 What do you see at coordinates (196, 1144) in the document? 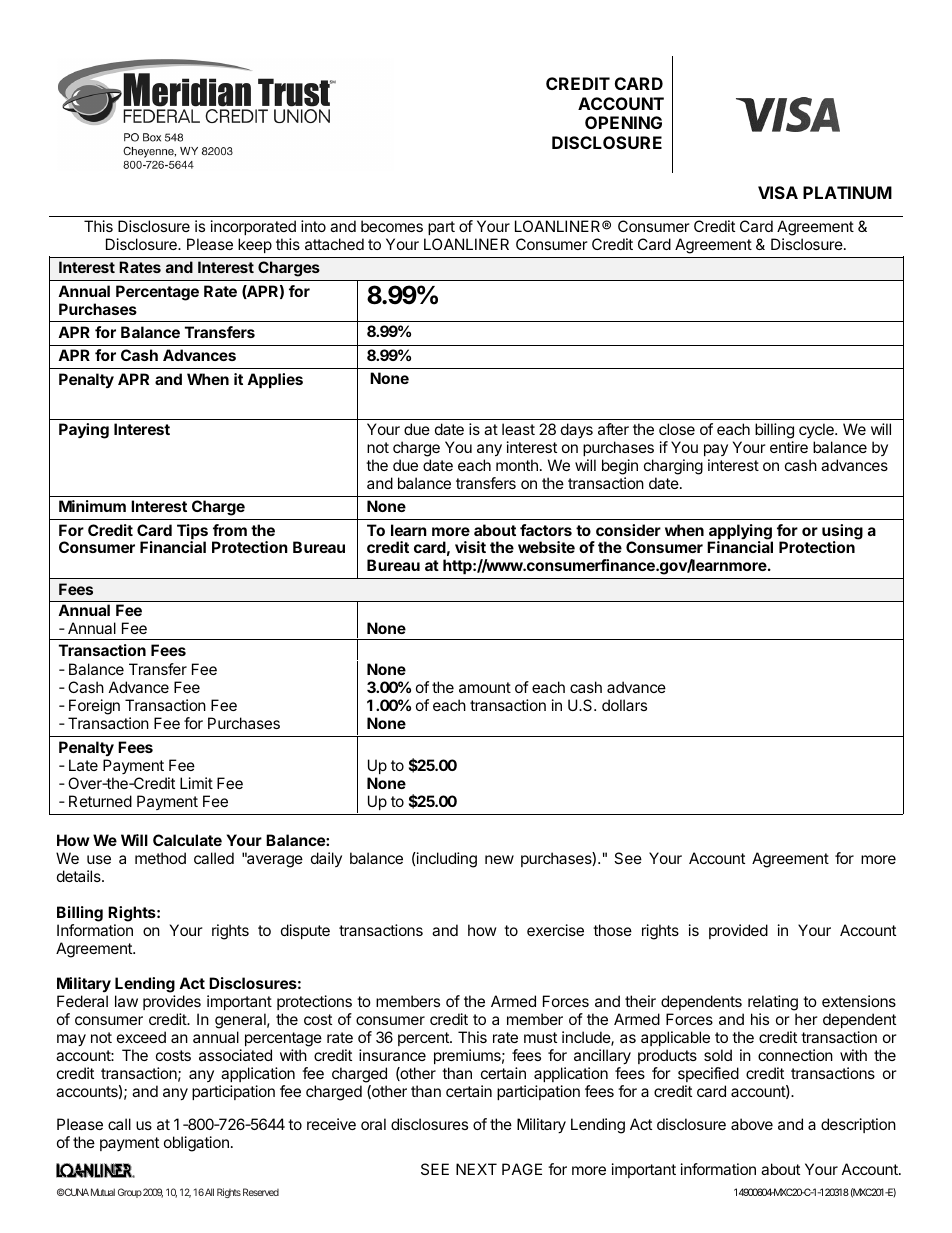
I see `obligation` at bounding box center [196, 1144].
